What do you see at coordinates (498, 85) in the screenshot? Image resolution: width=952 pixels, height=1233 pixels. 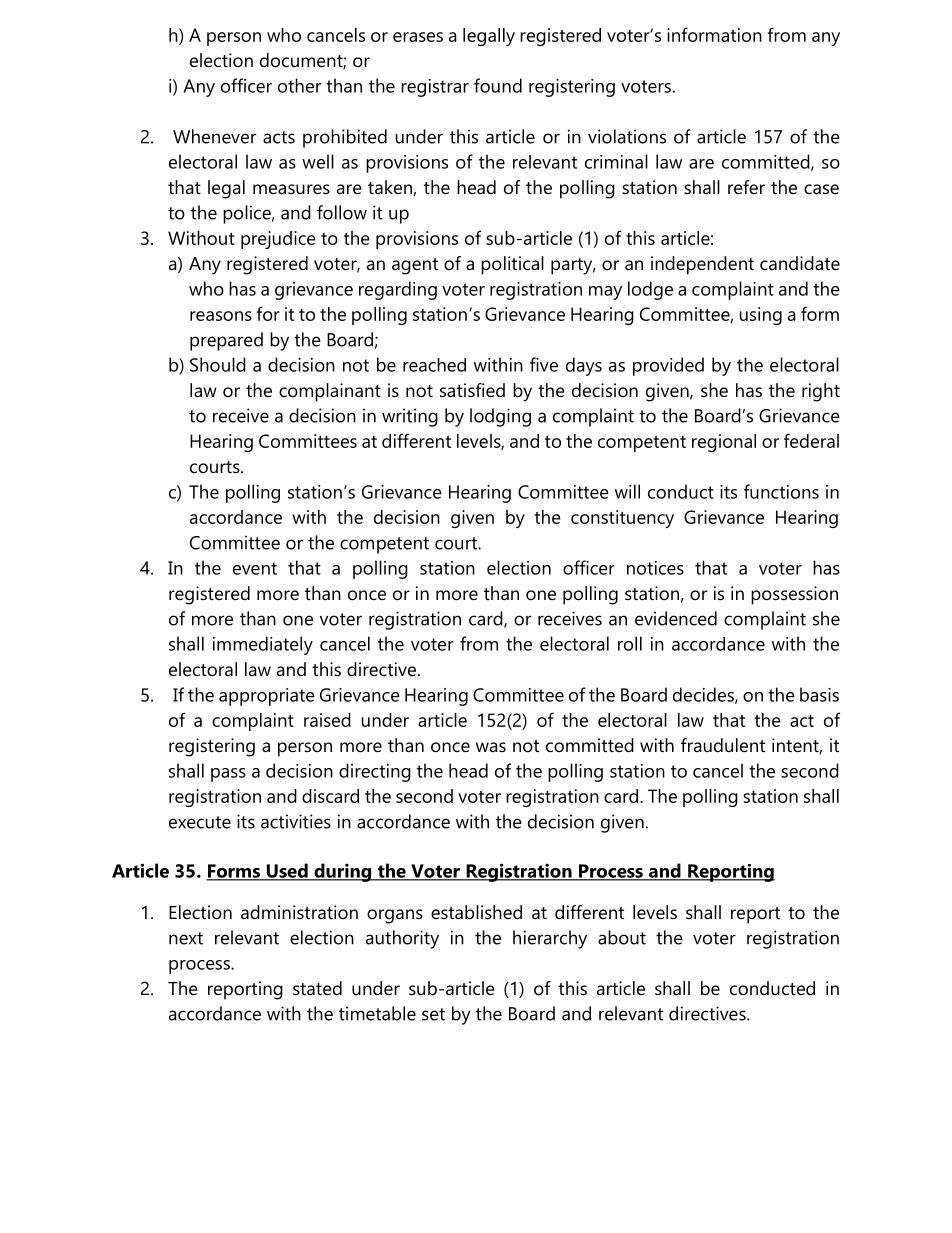 I see `found` at bounding box center [498, 85].
